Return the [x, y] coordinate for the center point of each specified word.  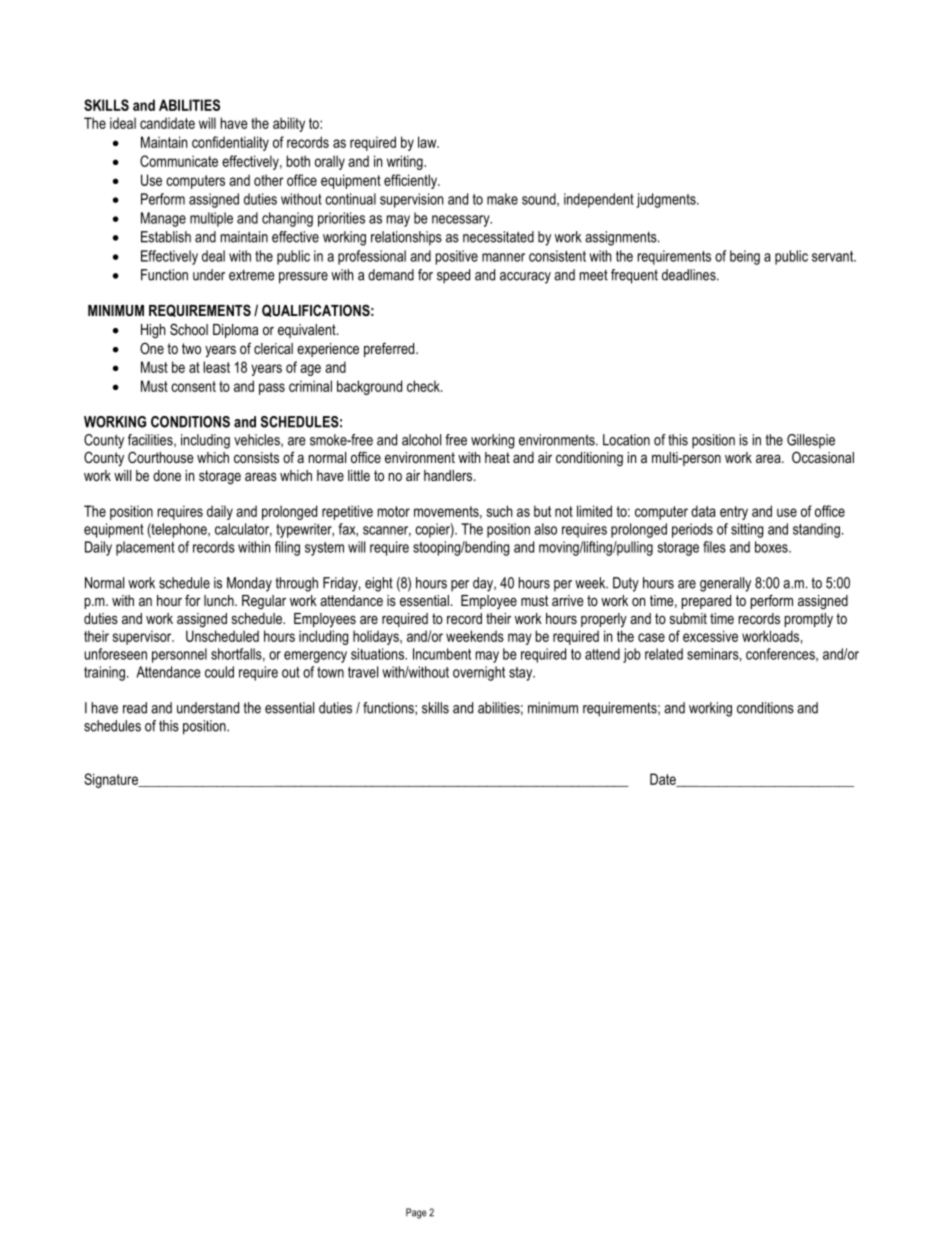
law [428, 142]
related [664, 654]
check [424, 386]
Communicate [179, 161]
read [135, 708]
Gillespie [811, 441]
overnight [479, 673]
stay [522, 674]
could [219, 672]
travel [363, 672]
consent [193, 386]
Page [416, 1213]
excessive [710, 636]
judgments [667, 200]
